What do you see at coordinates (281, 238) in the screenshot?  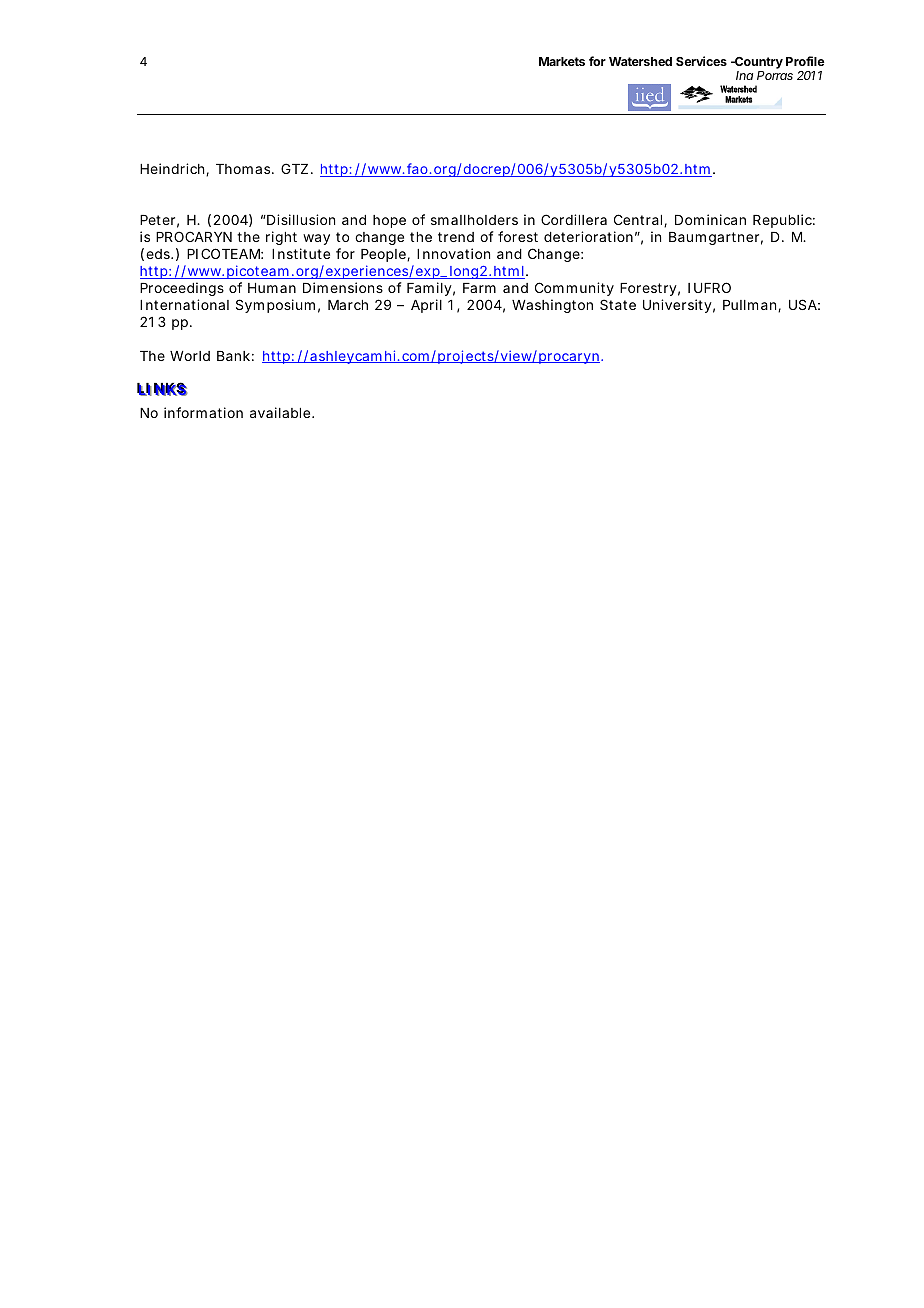 I see `right` at bounding box center [281, 238].
